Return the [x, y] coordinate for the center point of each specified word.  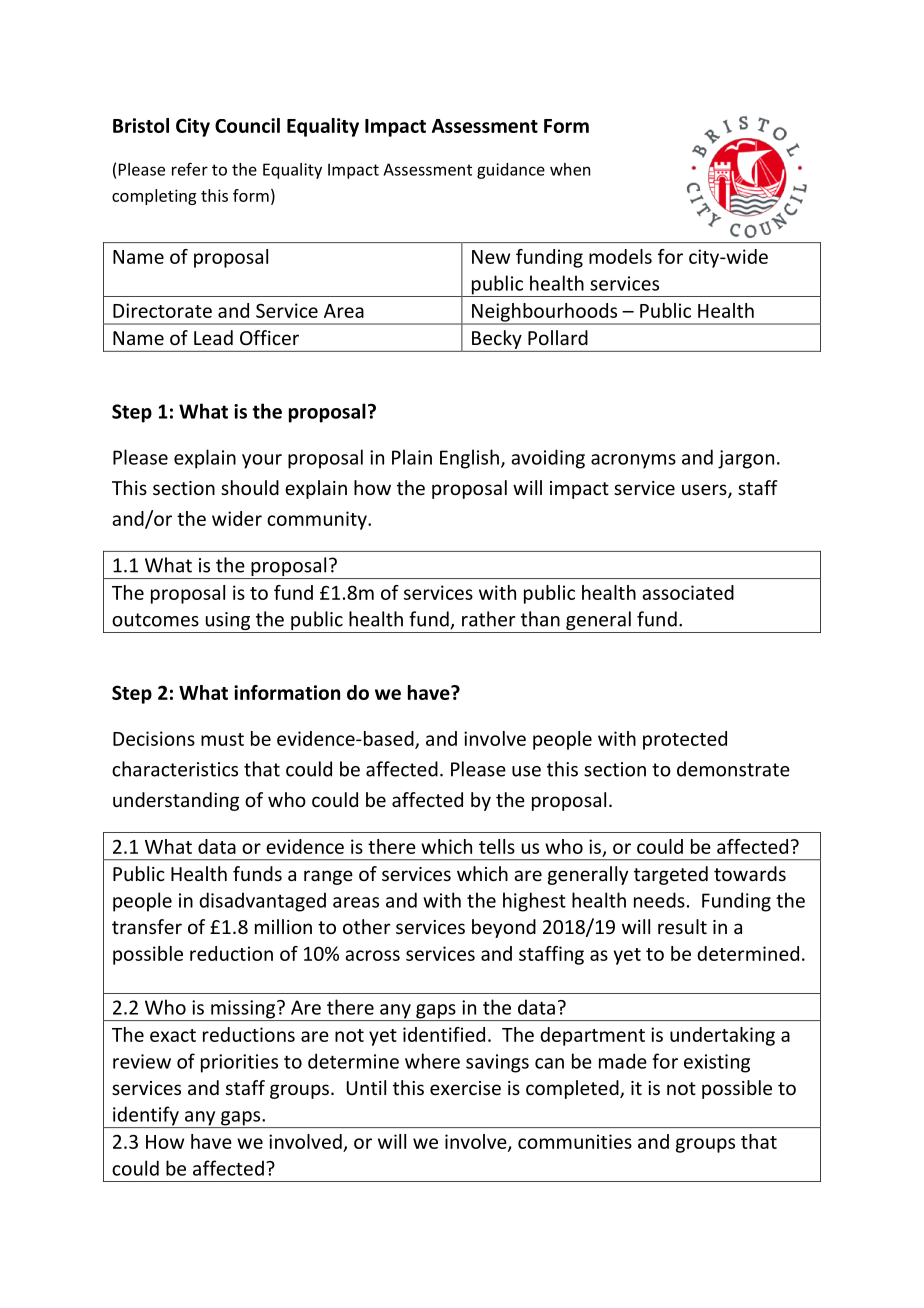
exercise [465, 1088]
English [469, 459]
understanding [176, 801]
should [250, 487]
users [705, 491]
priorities [239, 1063]
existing [717, 1063]
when [570, 169]
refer [190, 169]
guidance [511, 171]
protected [685, 740]
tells [497, 846]
